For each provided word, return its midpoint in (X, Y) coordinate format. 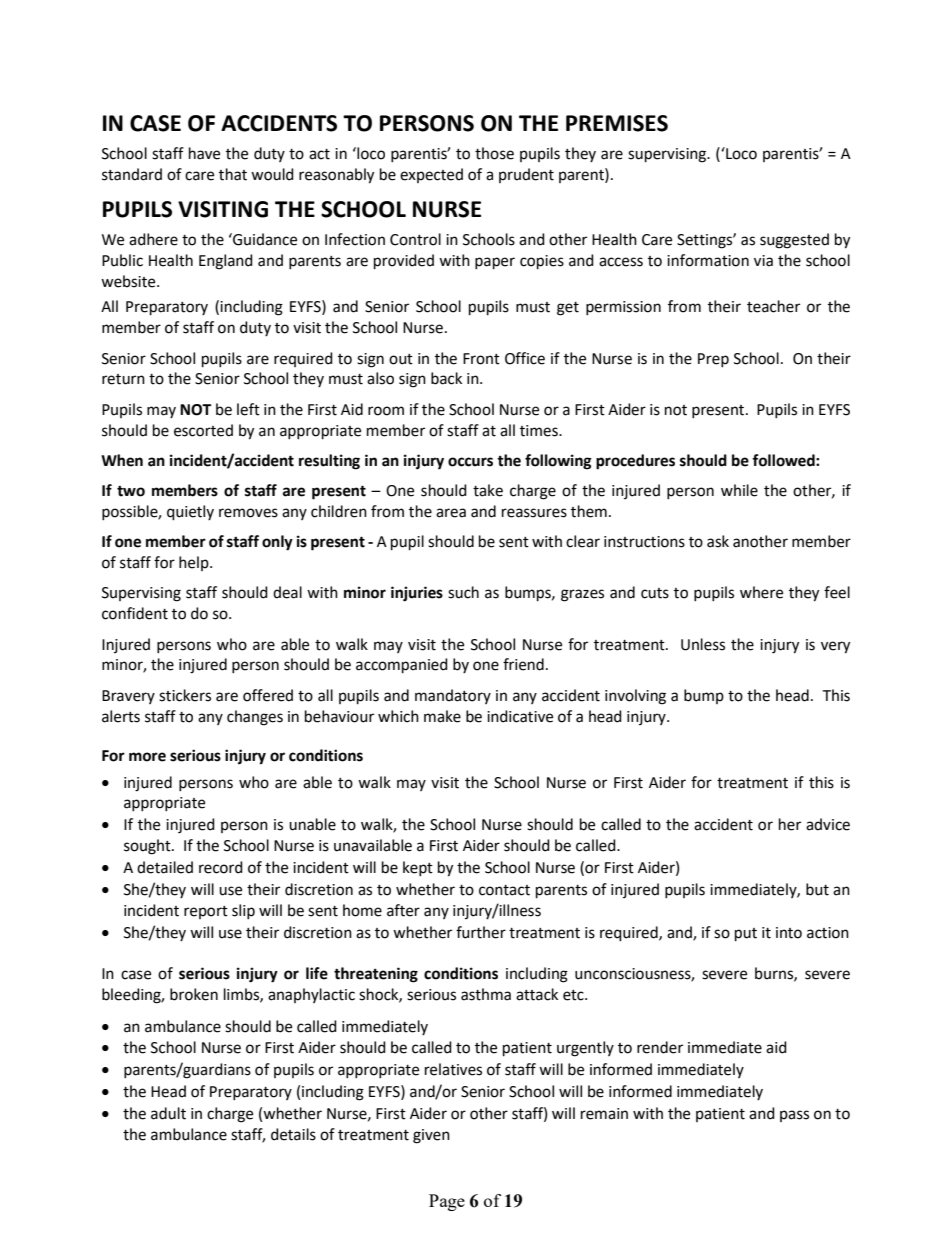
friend (523, 664)
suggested (794, 241)
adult (168, 1113)
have (204, 153)
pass (794, 1116)
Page (447, 1202)
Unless (703, 644)
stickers (185, 695)
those (494, 153)
